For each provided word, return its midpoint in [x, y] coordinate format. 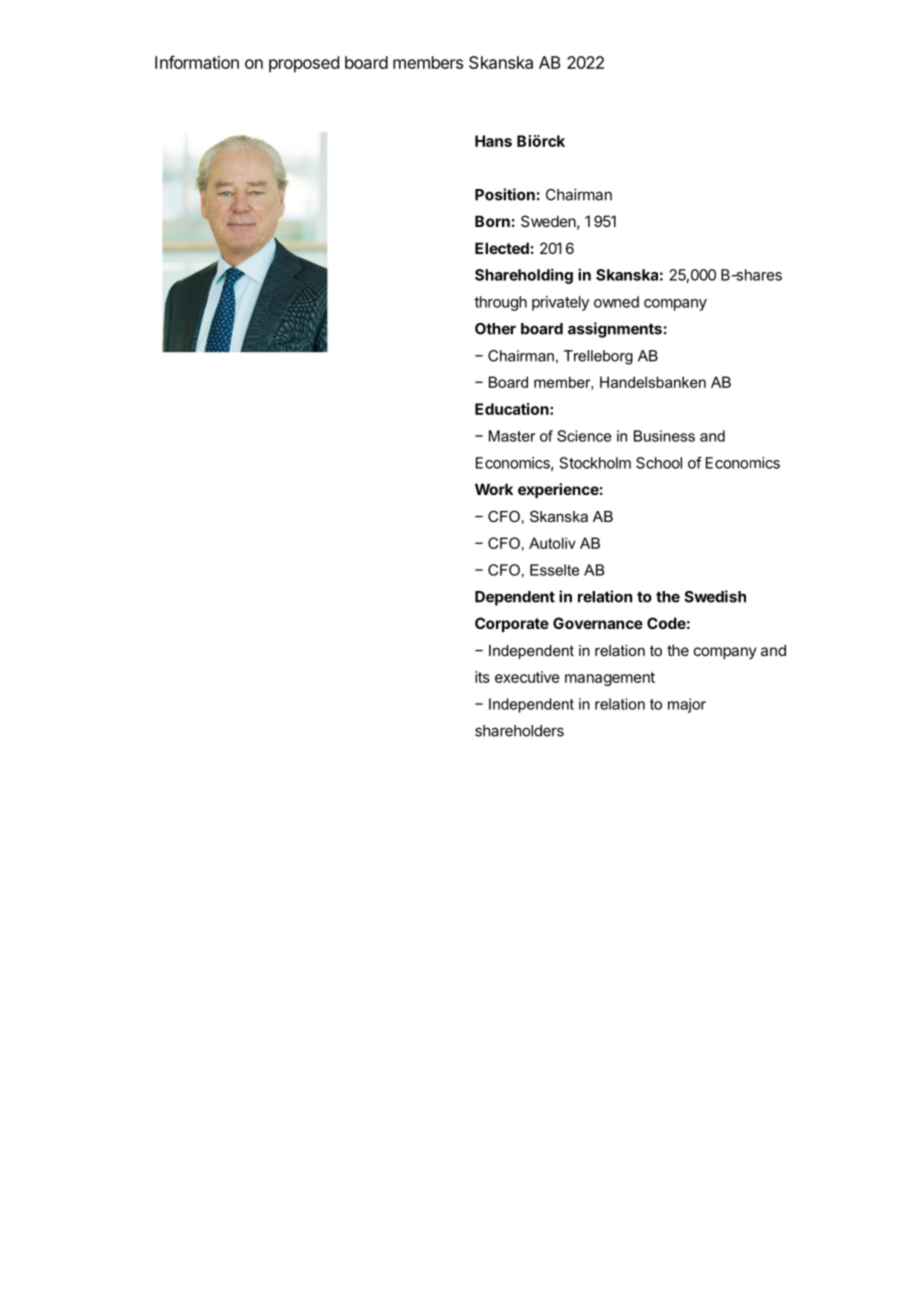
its [482, 677]
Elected [502, 248]
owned [616, 302]
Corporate [512, 624]
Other [495, 329]
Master [512, 436]
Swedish [715, 596]
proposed [304, 64]
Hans [493, 141]
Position [505, 194]
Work [494, 489]
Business [664, 436]
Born [492, 221]
